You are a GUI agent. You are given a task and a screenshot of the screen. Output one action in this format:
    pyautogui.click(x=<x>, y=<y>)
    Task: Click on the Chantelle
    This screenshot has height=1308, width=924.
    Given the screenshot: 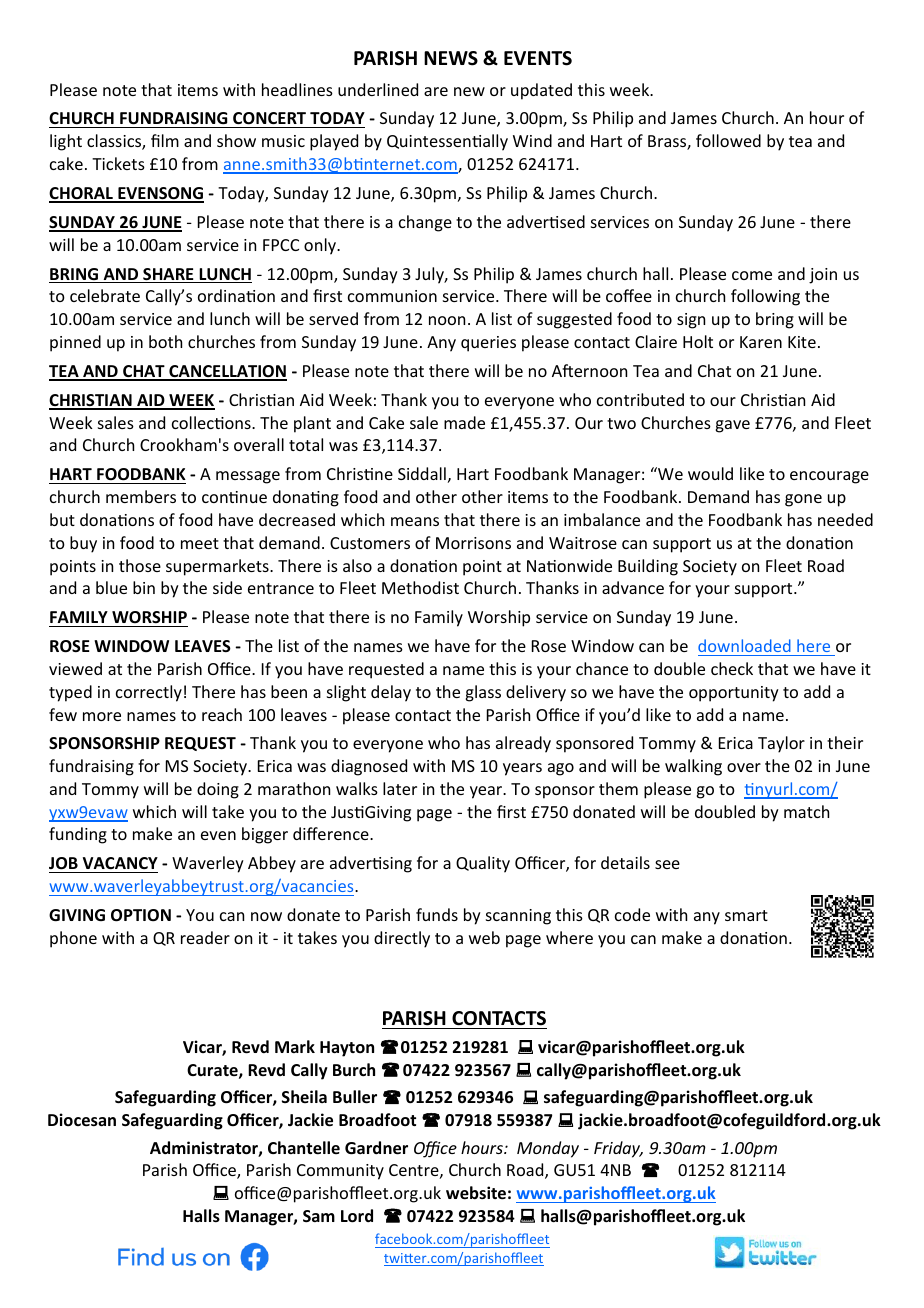 What is the action you would take?
    pyautogui.click(x=304, y=1148)
